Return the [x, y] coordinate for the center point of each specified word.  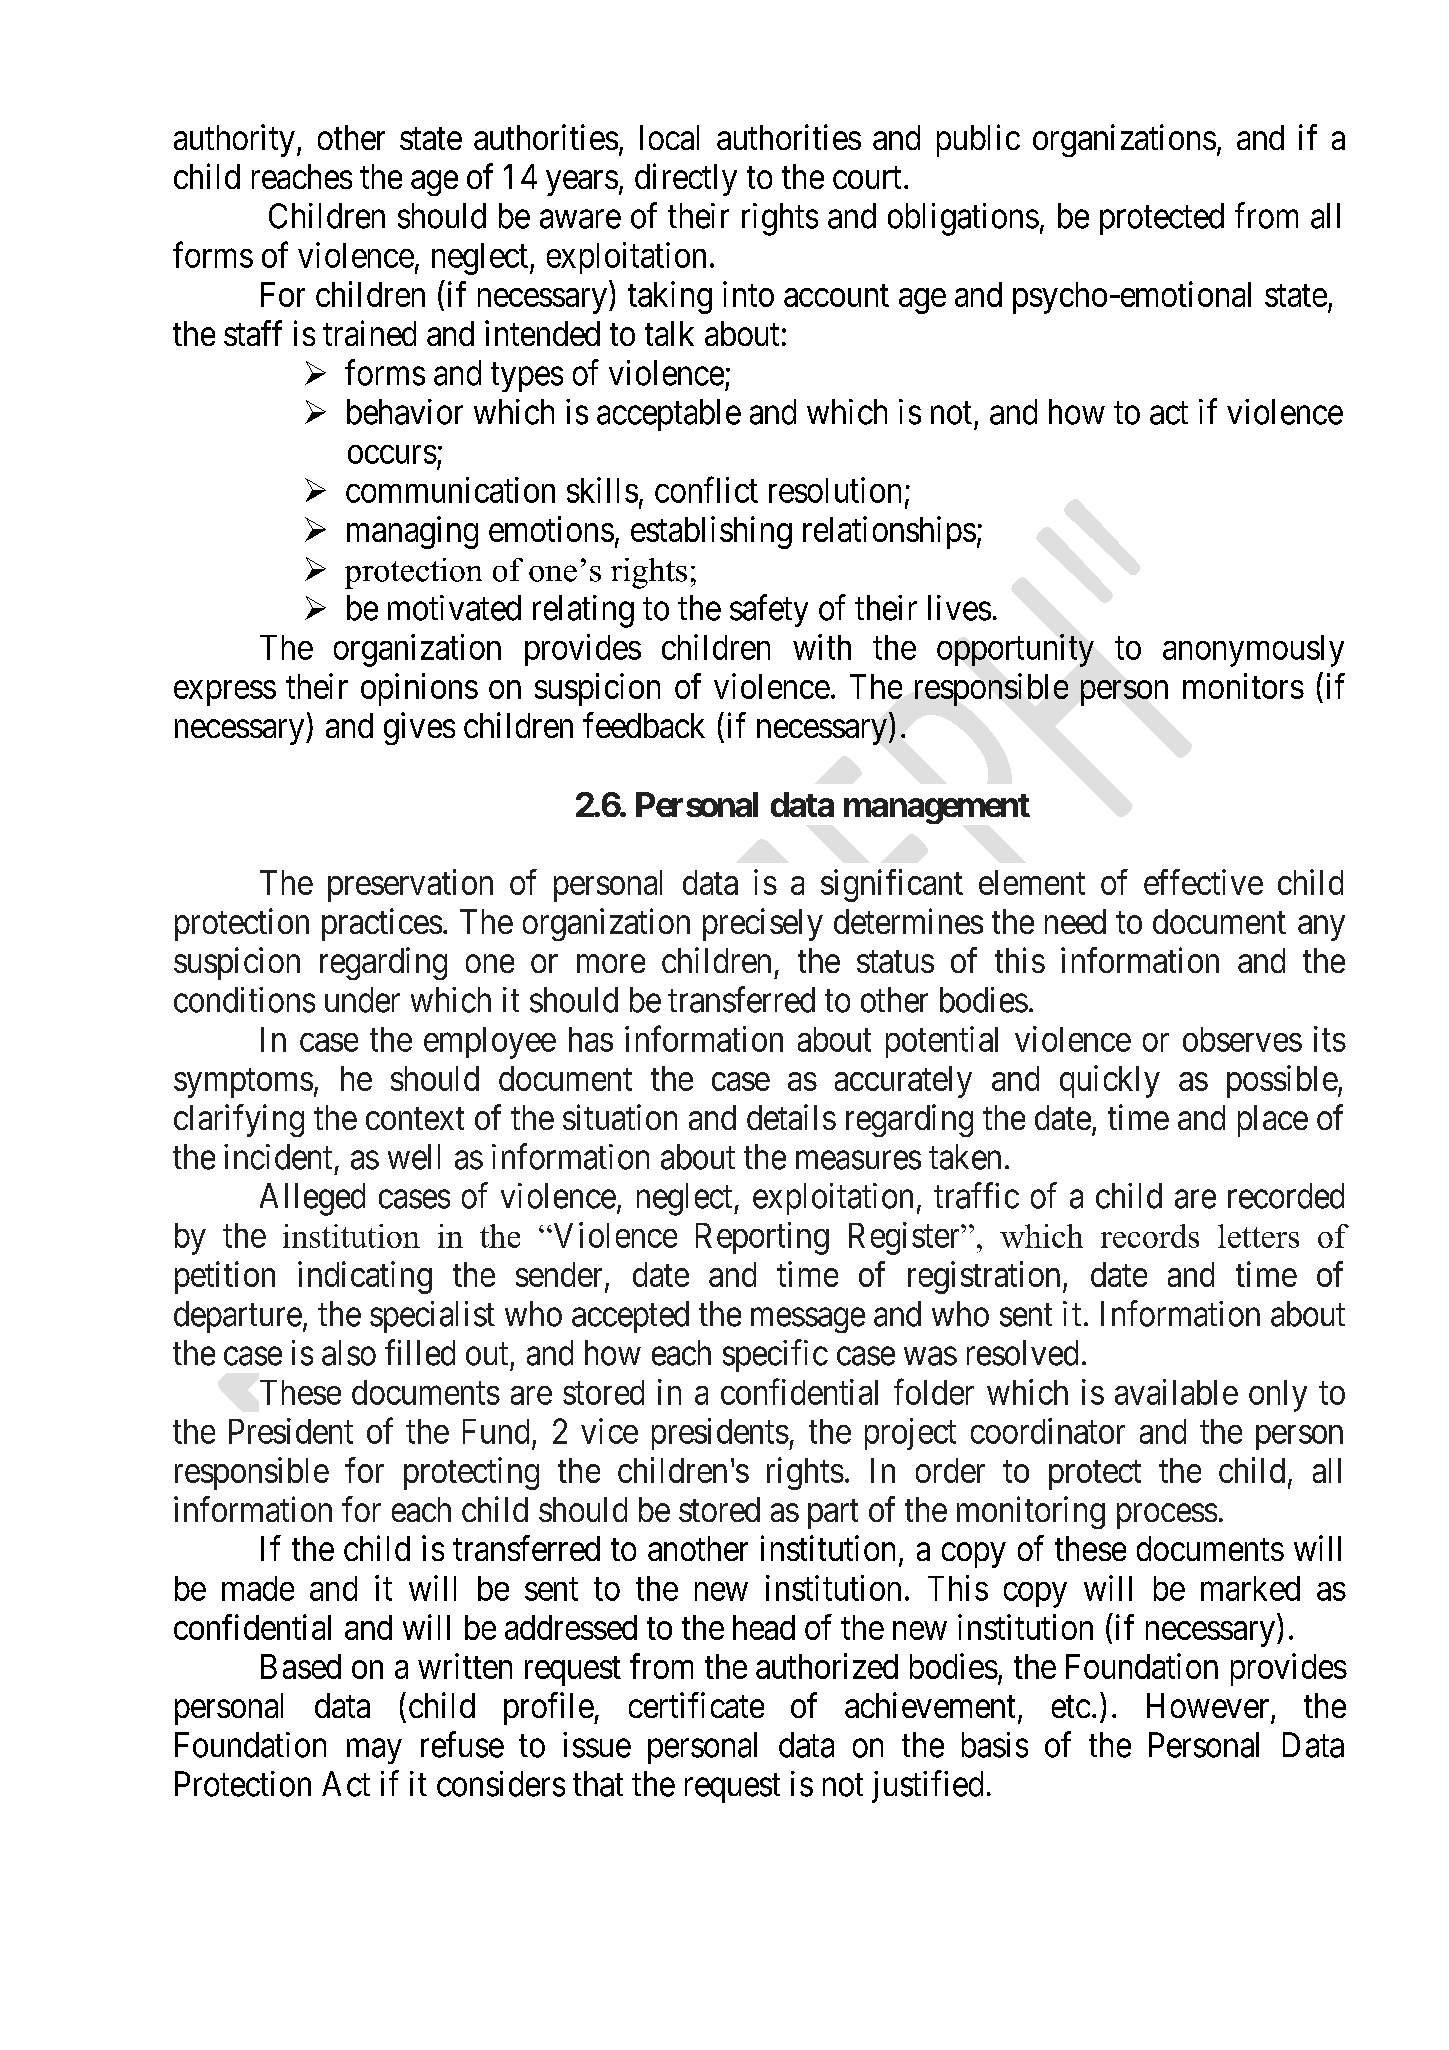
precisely [763, 924]
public [978, 140]
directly [686, 179]
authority [234, 140]
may [374, 1751]
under [362, 1000]
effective [1203, 882]
